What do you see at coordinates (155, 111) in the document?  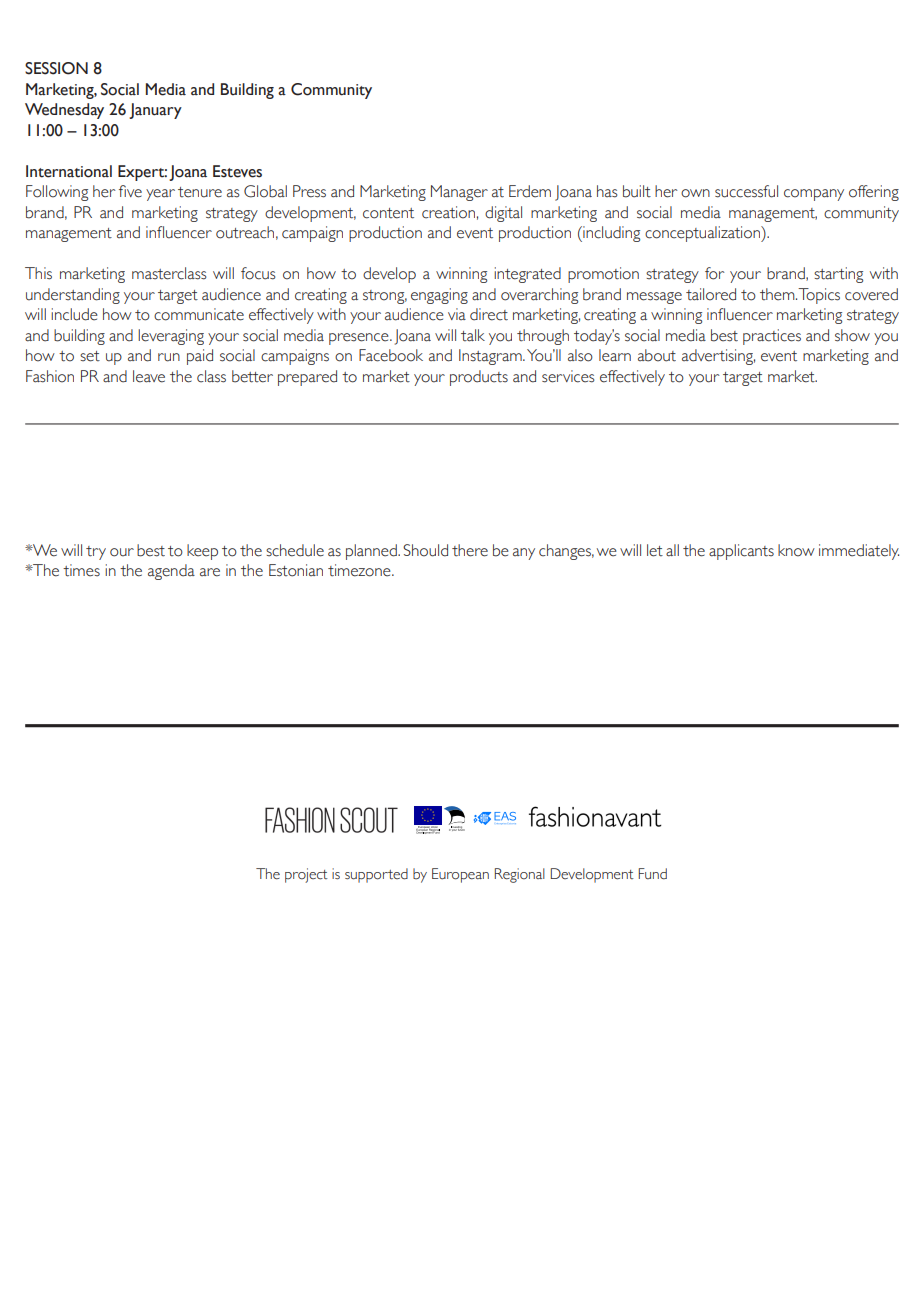 I see `January` at bounding box center [155, 111].
